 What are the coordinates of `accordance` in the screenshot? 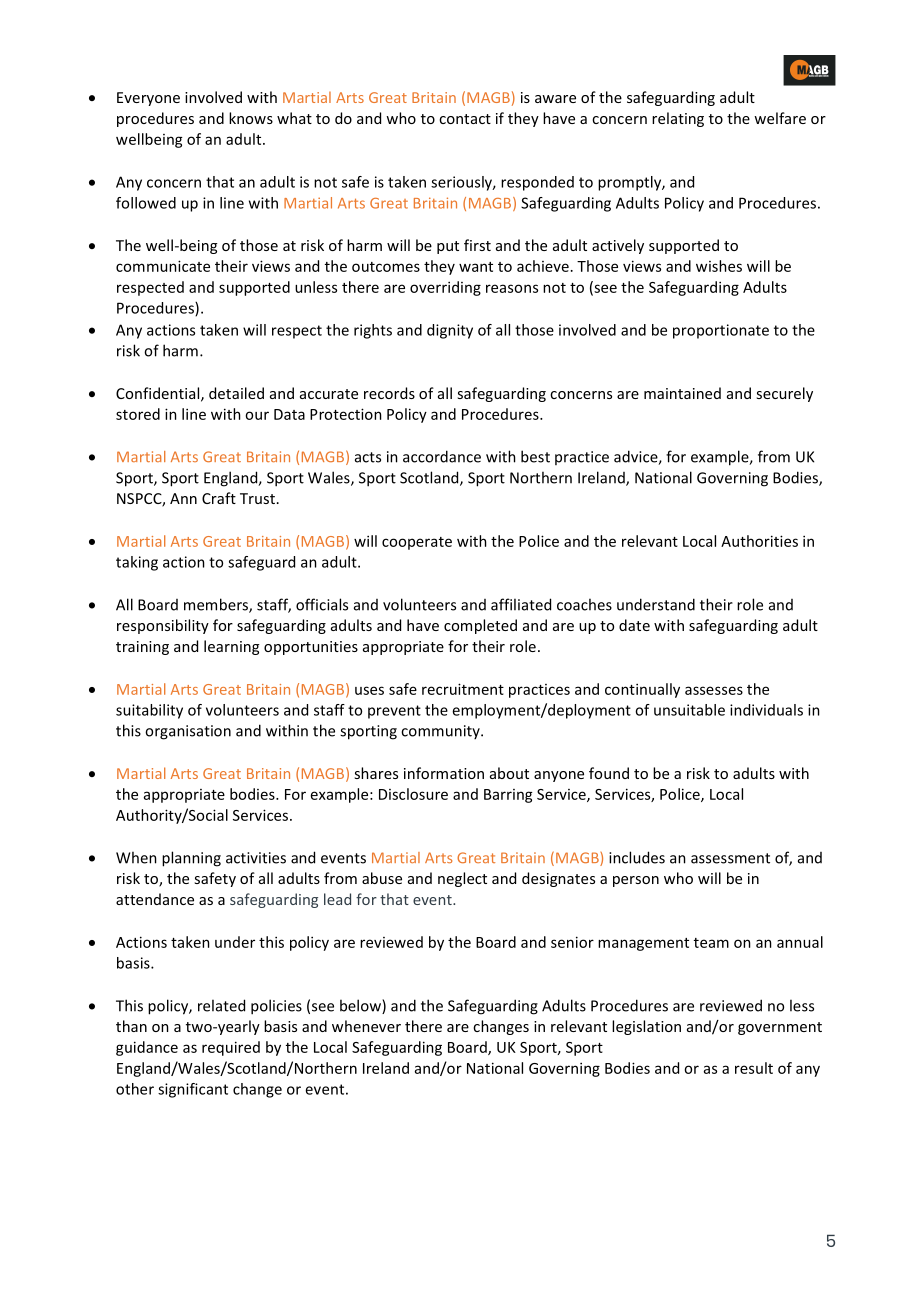 It's located at (442, 456).
